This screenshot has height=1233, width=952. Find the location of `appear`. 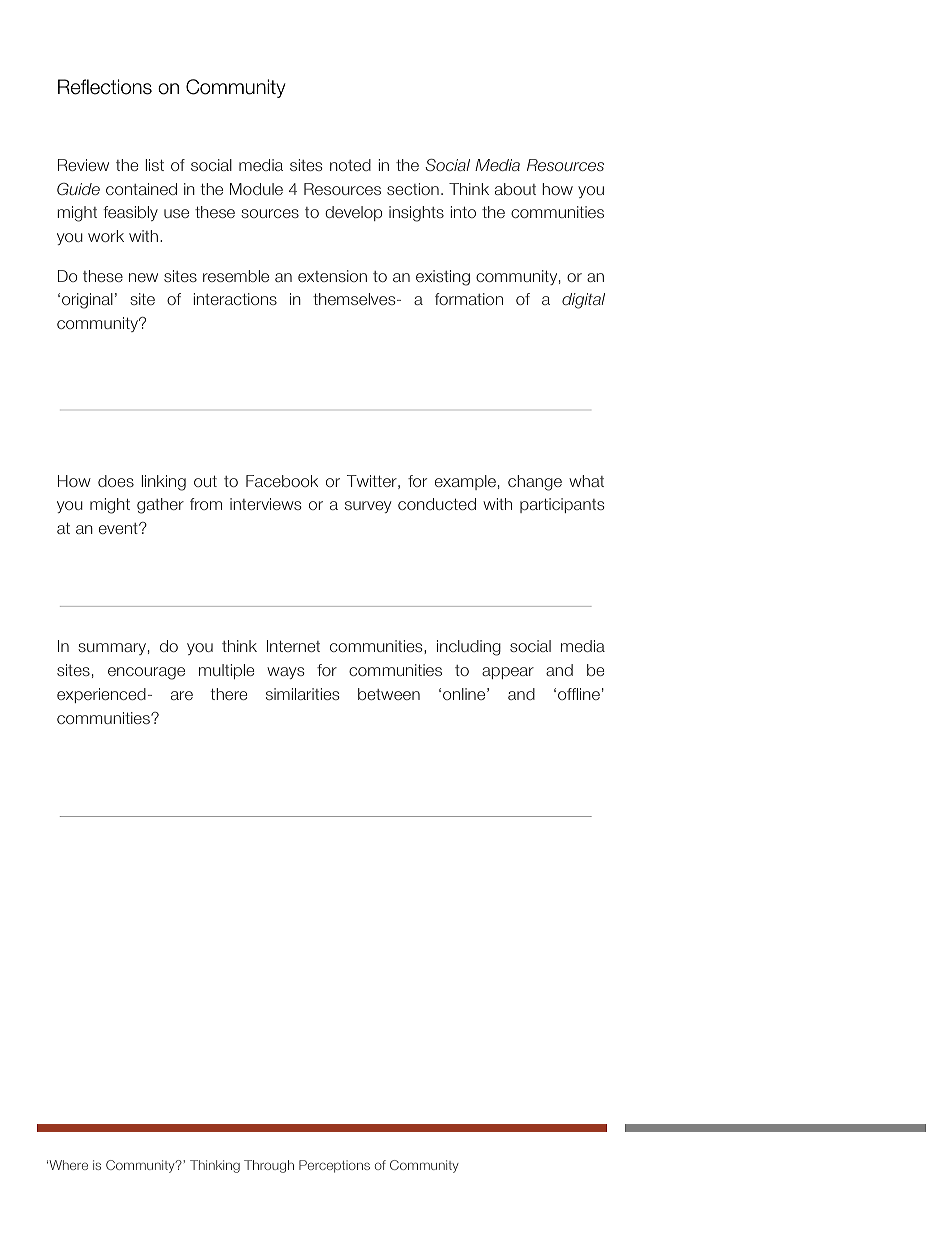

appear is located at coordinates (508, 673).
